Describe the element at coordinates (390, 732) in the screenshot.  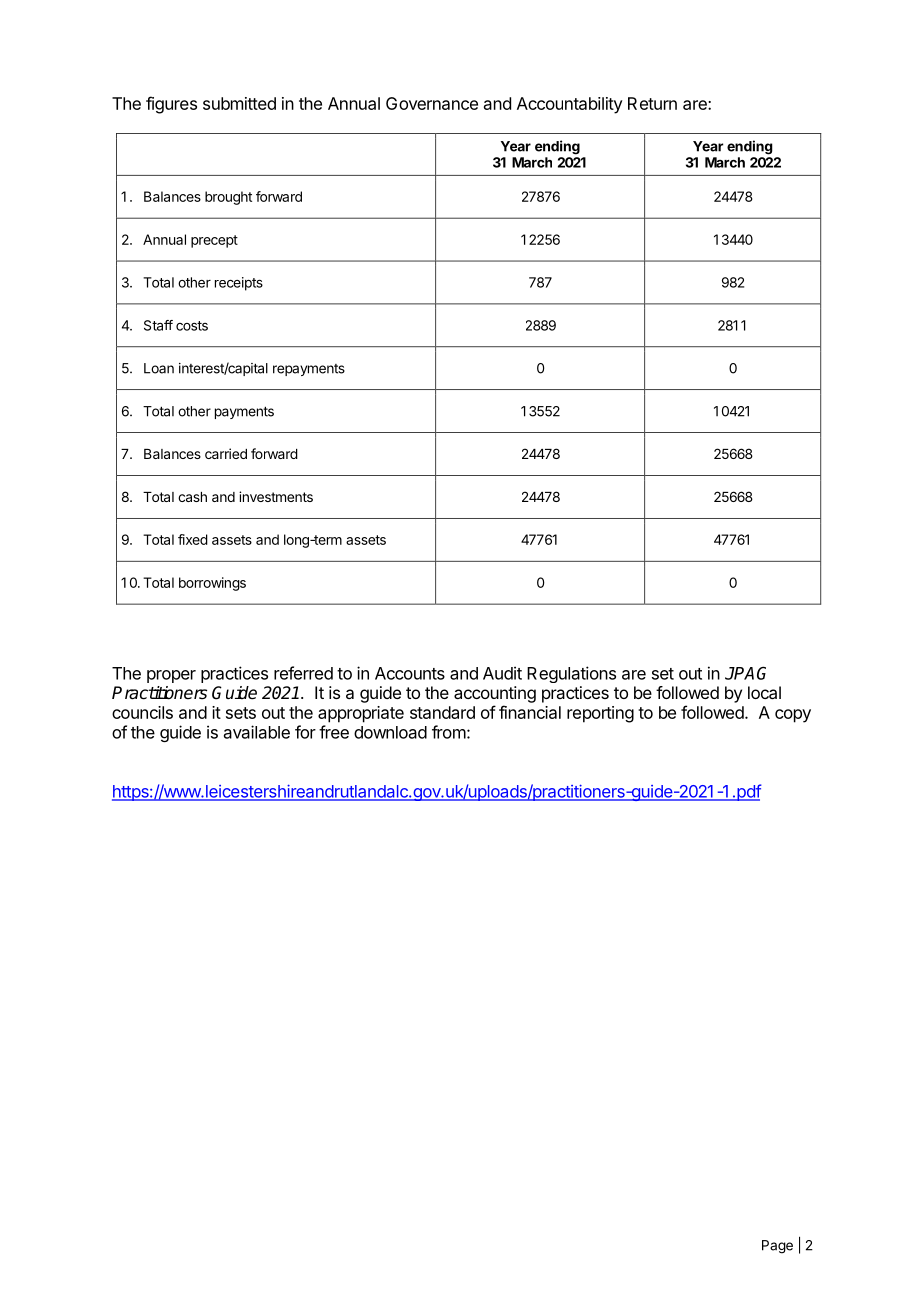
I see `download` at that location.
